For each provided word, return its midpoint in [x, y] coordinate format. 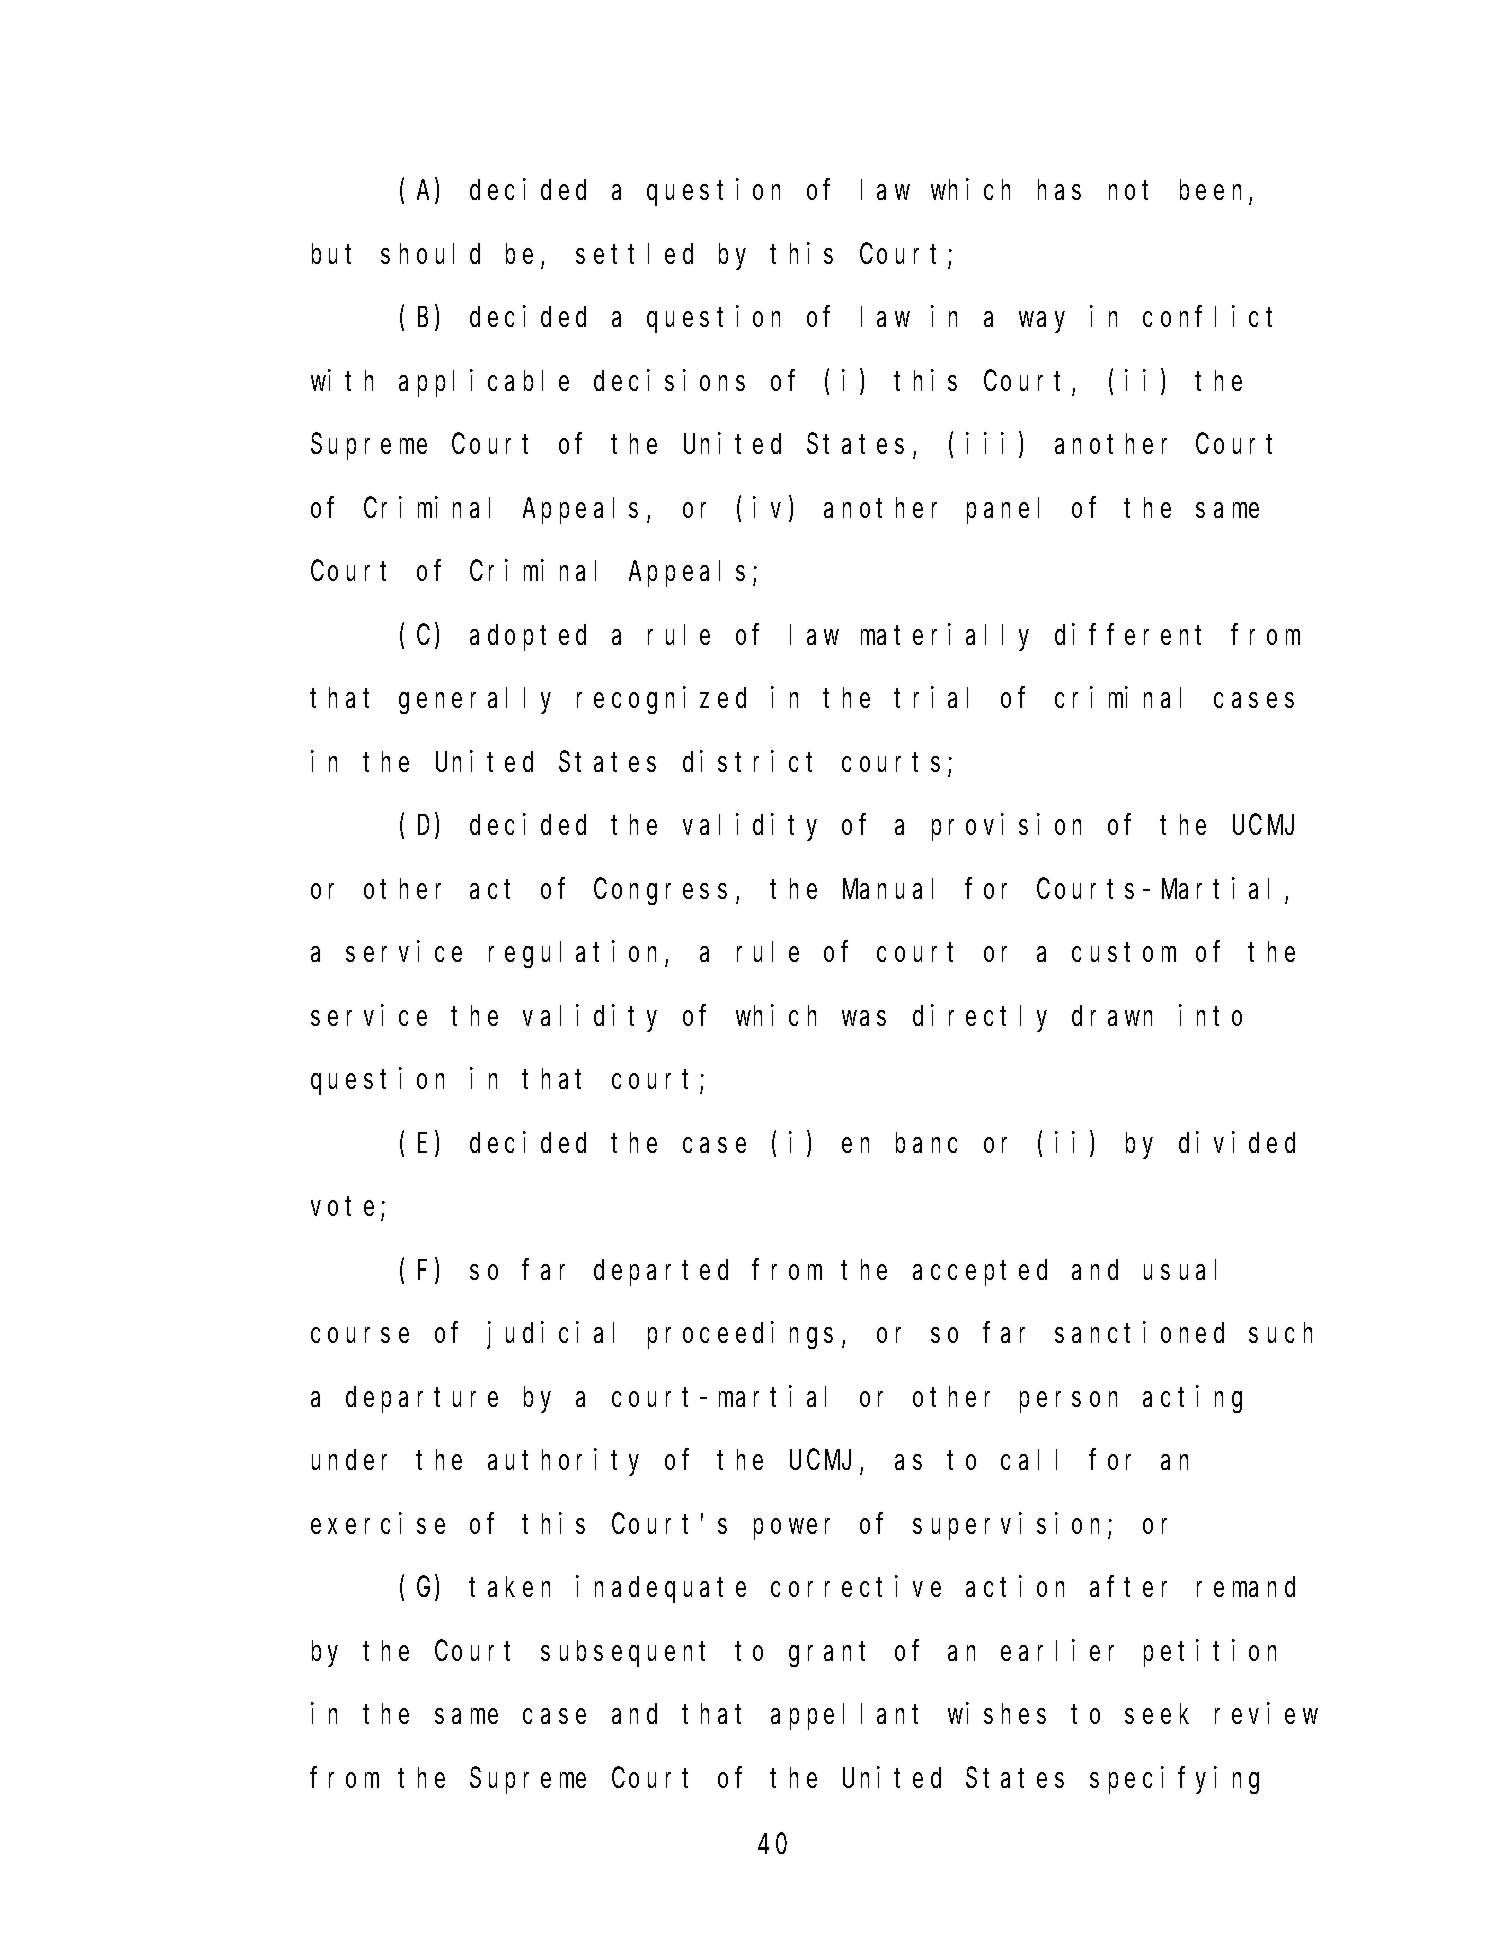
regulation [577, 954]
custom [1124, 953]
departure [422, 1399]
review [1266, 1713]
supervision [1011, 1526]
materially [945, 637]
